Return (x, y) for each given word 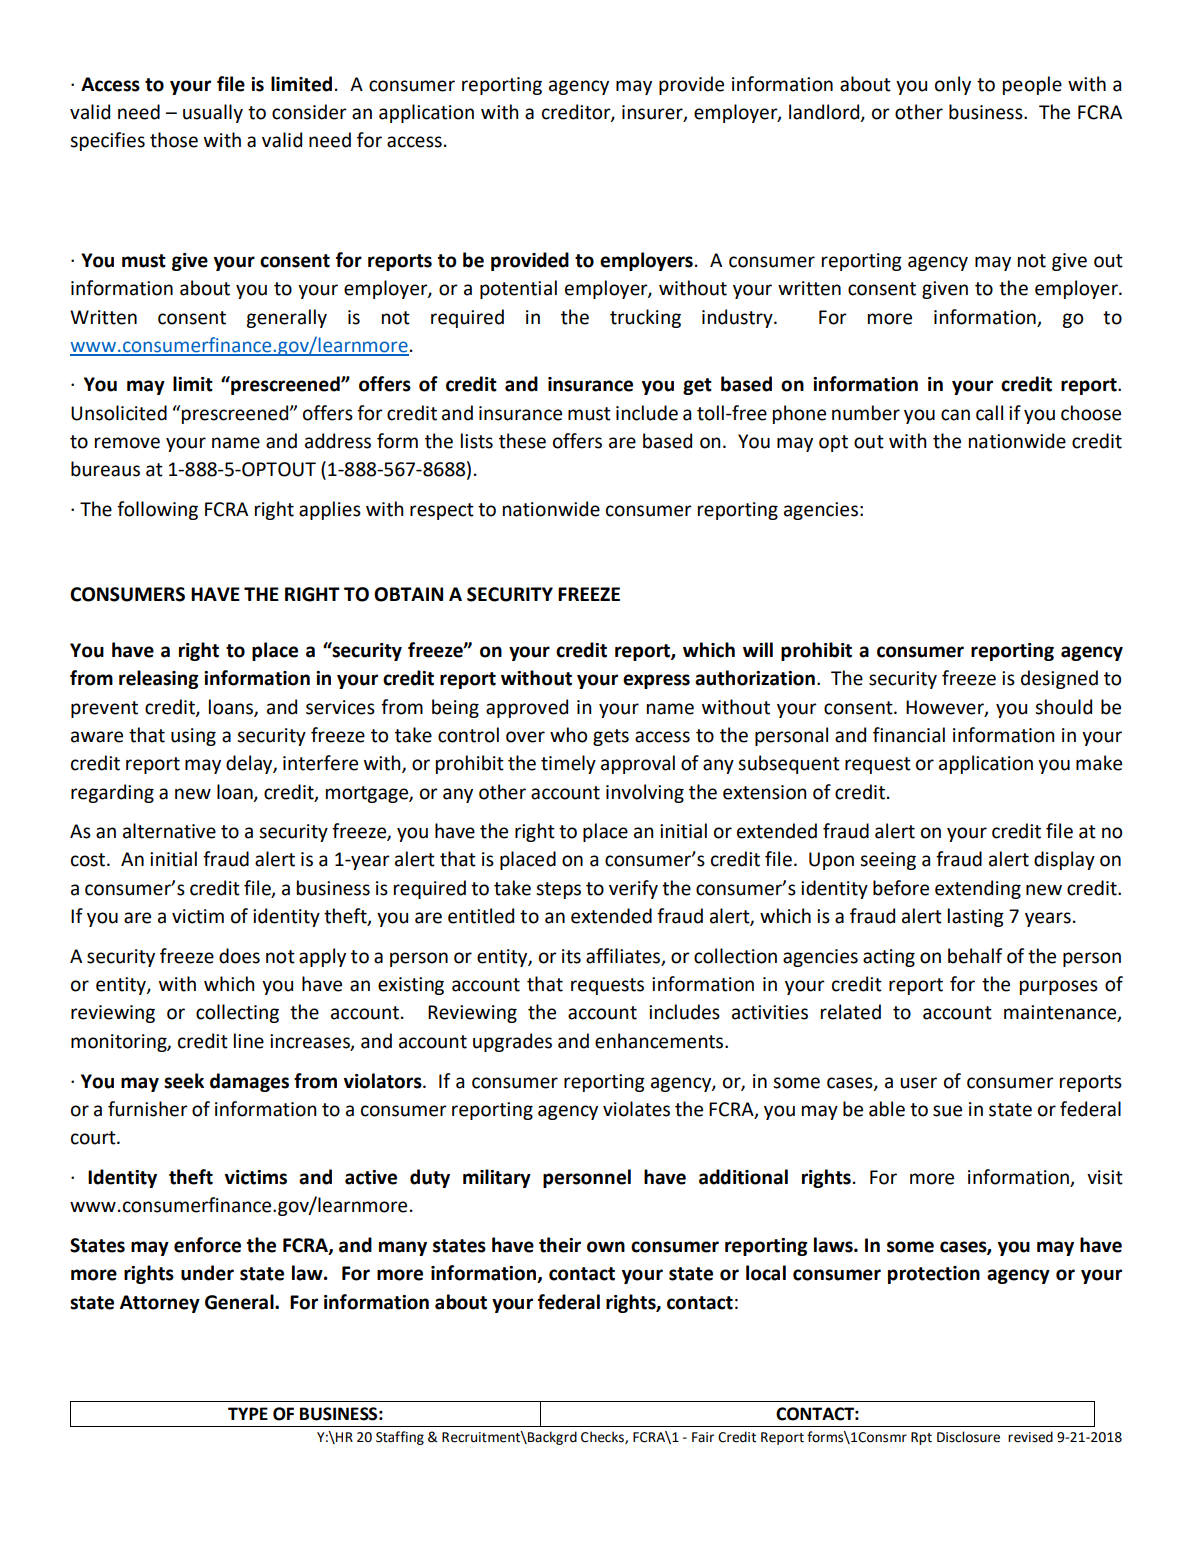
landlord (825, 112)
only (953, 85)
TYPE (248, 1413)
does (239, 956)
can (955, 415)
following (157, 510)
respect (442, 511)
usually (213, 113)
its (571, 956)
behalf (975, 956)
